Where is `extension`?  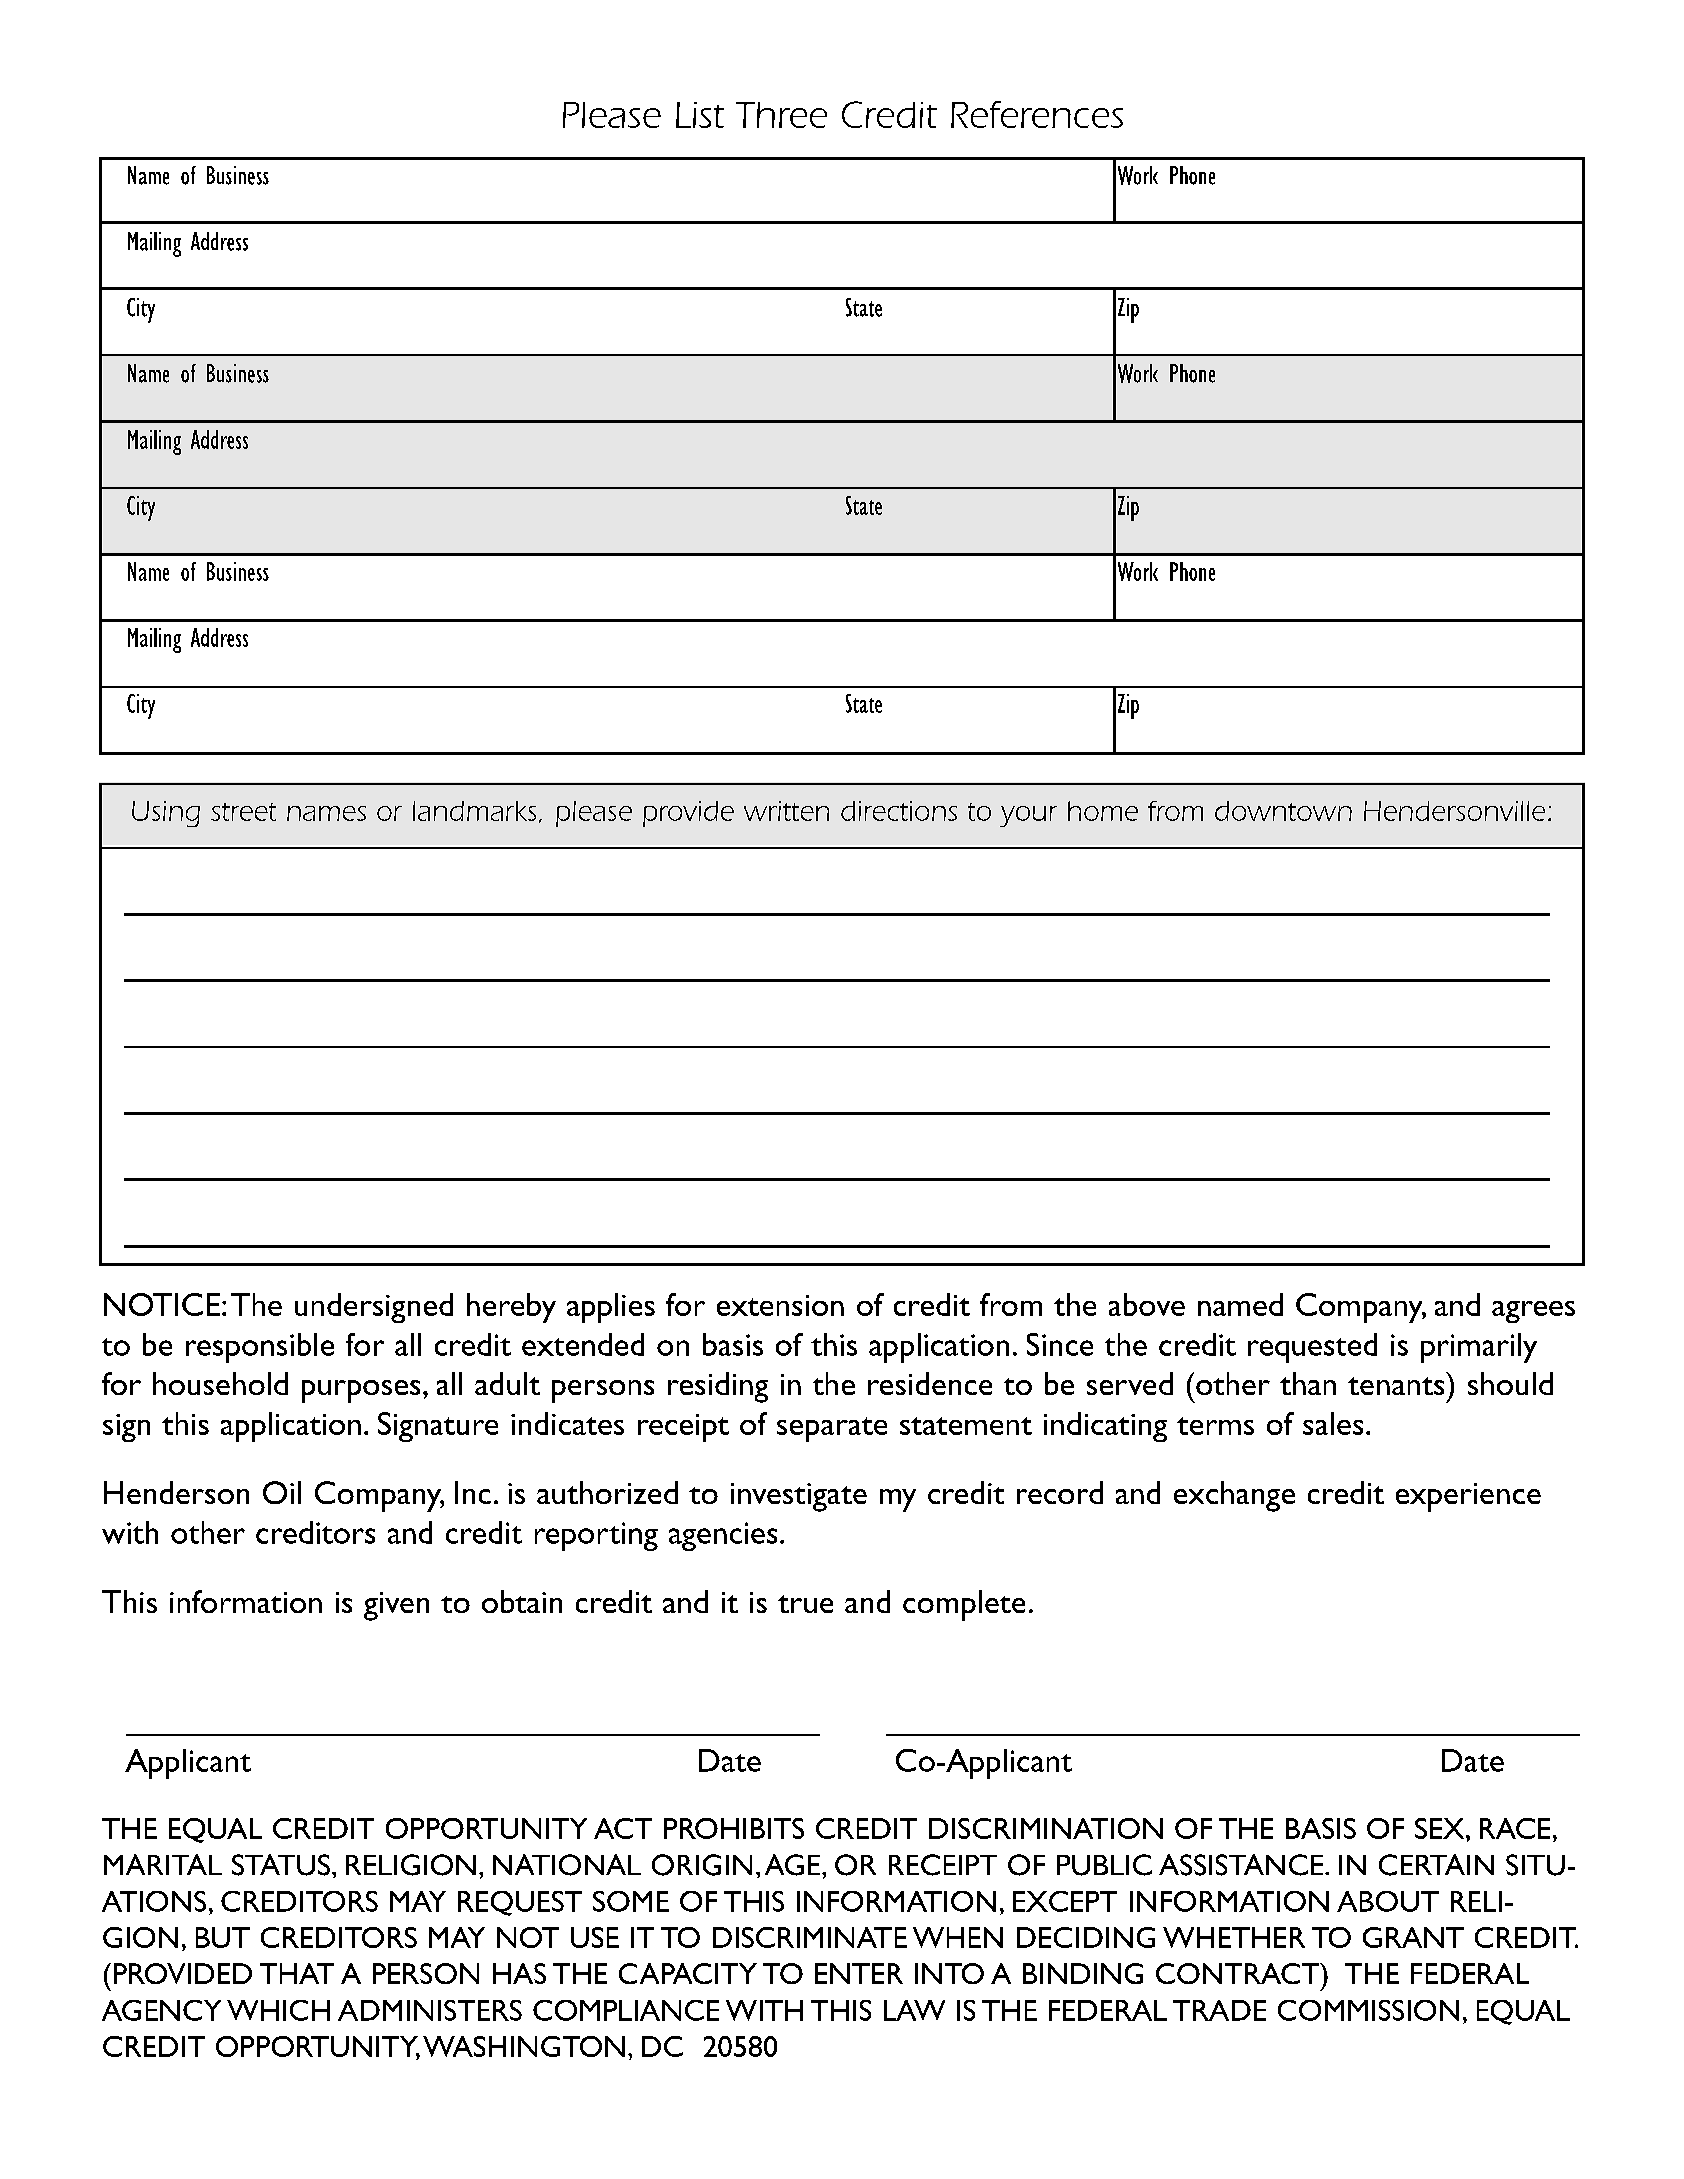
extension is located at coordinates (780, 1305).
